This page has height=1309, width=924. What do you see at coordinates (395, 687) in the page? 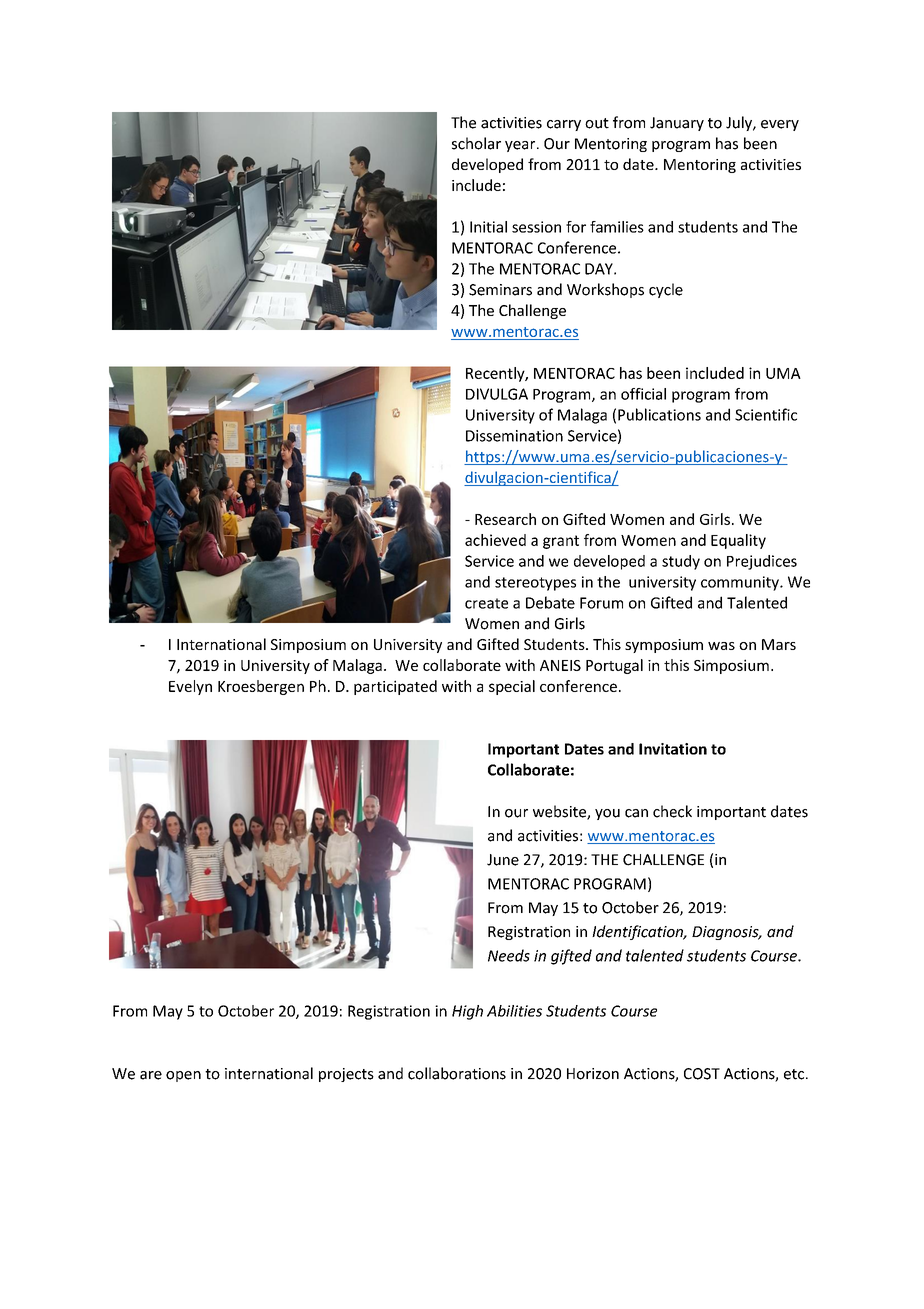
I see `participated` at bounding box center [395, 687].
